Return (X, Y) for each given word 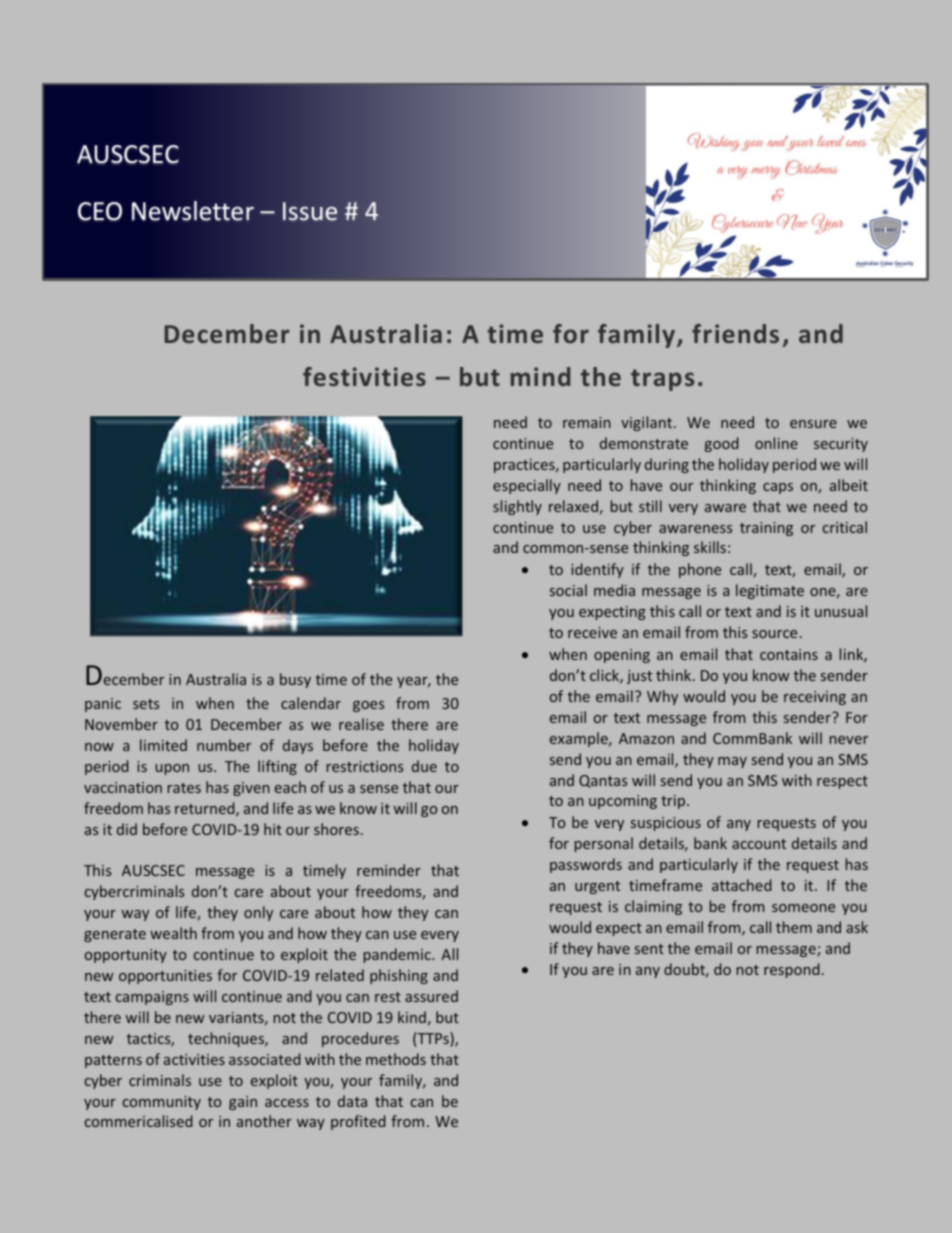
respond (791, 970)
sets (146, 704)
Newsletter (193, 211)
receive (592, 632)
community (162, 1103)
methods (396, 1059)
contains (789, 654)
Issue (310, 211)
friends (735, 333)
